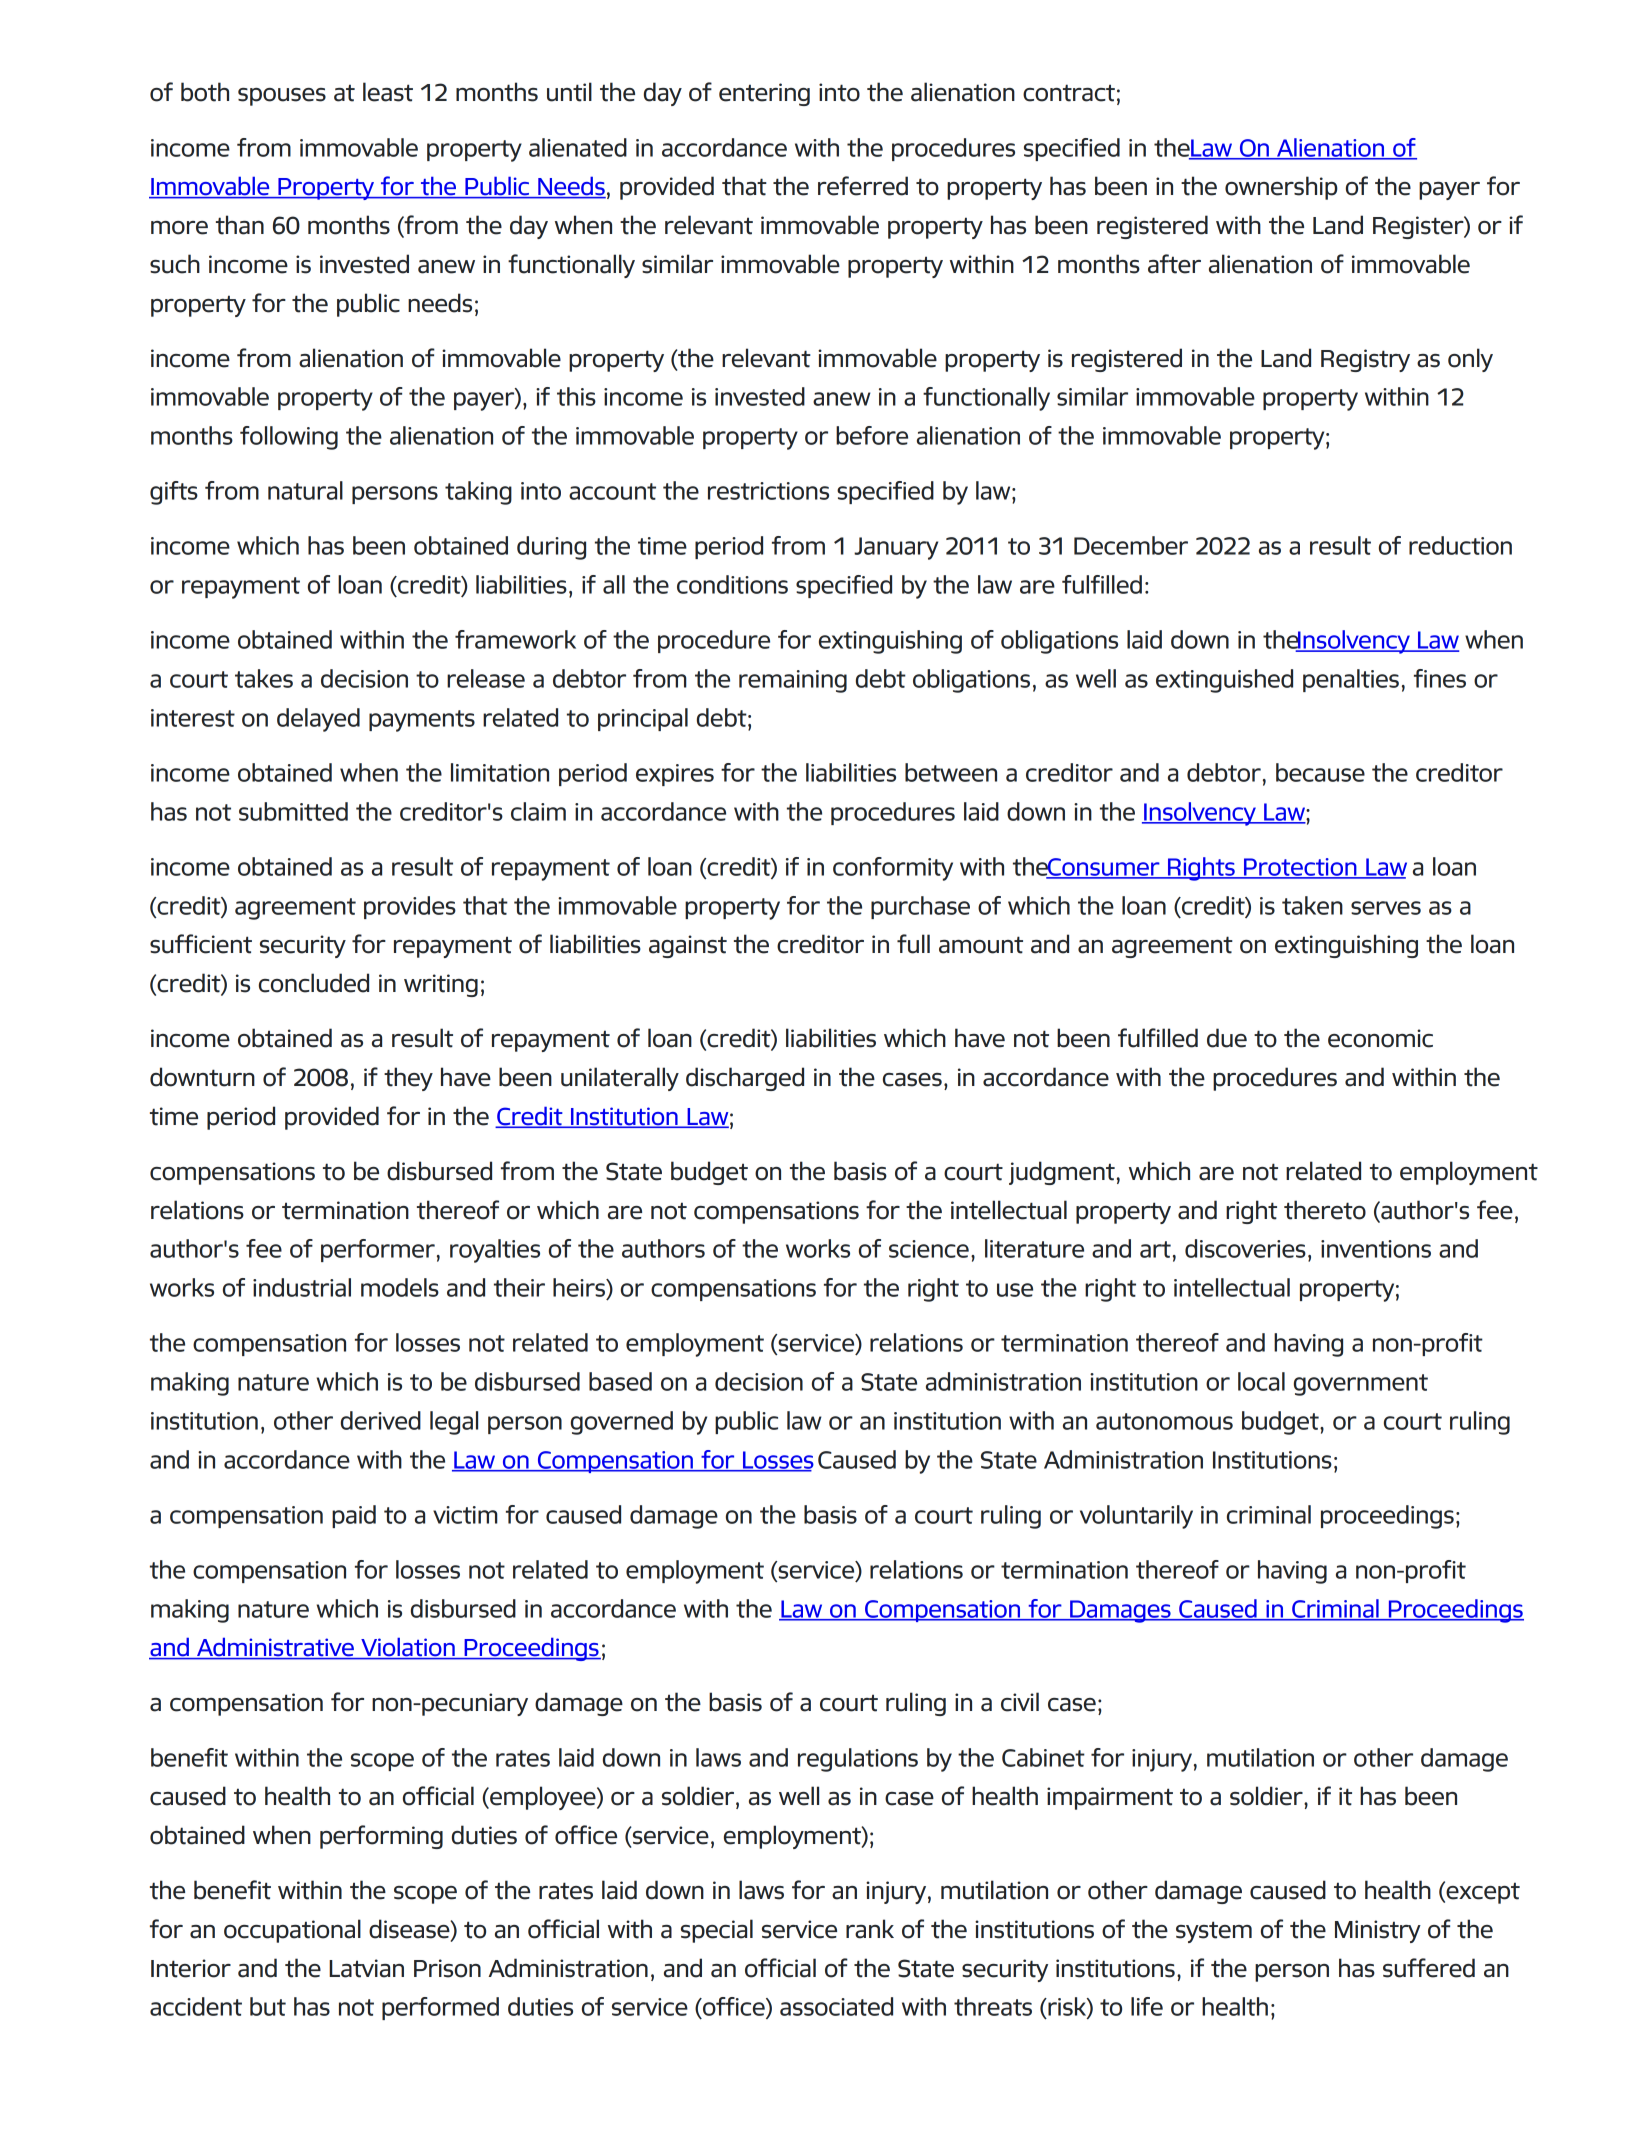 The image size is (1652, 2138). Describe the element at coordinates (302, 1287) in the screenshot. I see `industrial` at that location.
